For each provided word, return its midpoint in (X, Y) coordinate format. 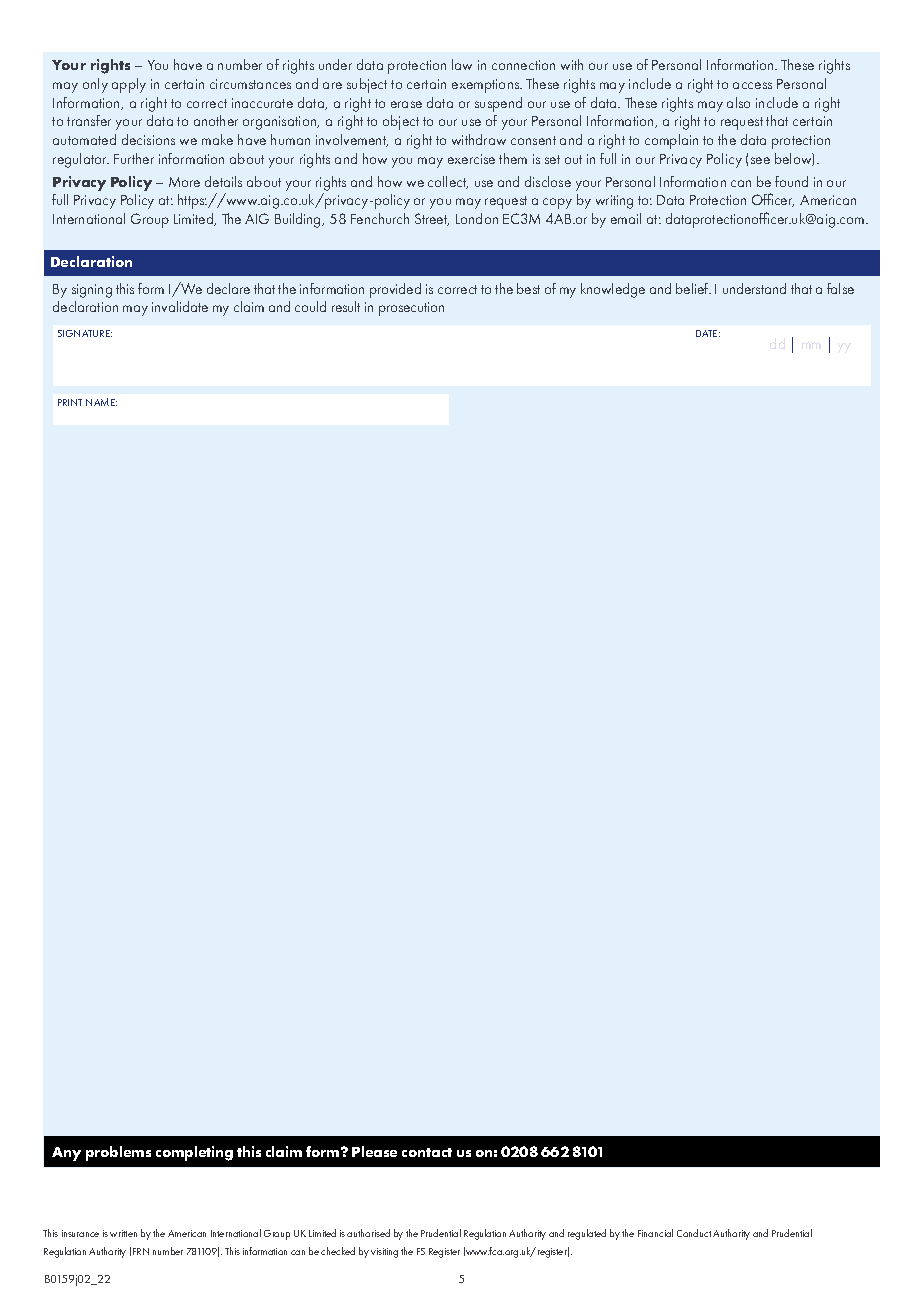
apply (129, 85)
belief (693, 288)
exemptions (487, 86)
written (123, 1233)
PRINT (70, 402)
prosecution (411, 309)
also (738, 102)
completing (194, 1153)
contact (427, 1152)
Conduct (694, 1233)
